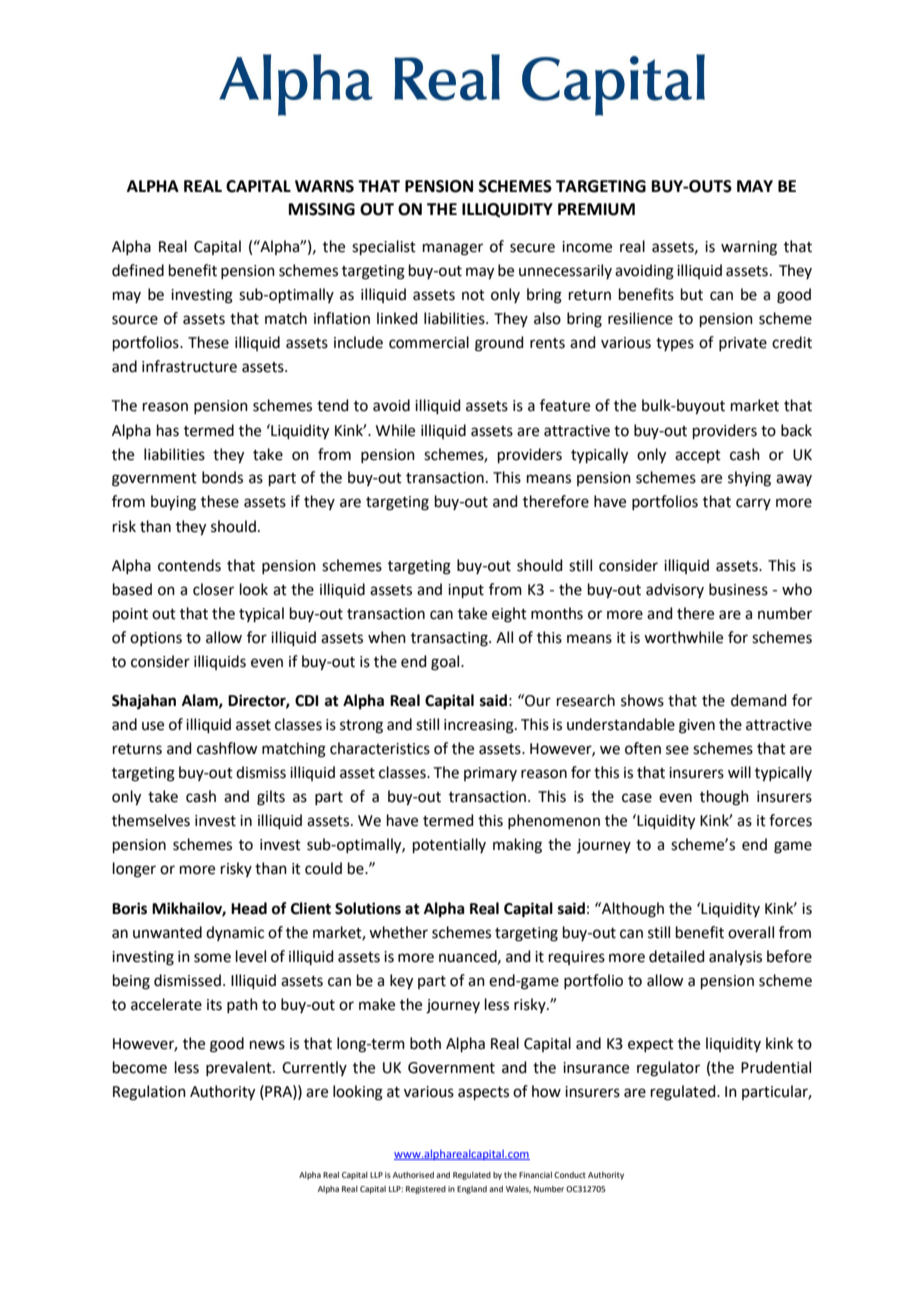 The image size is (924, 1308). I want to click on dynamic, so click(235, 933).
